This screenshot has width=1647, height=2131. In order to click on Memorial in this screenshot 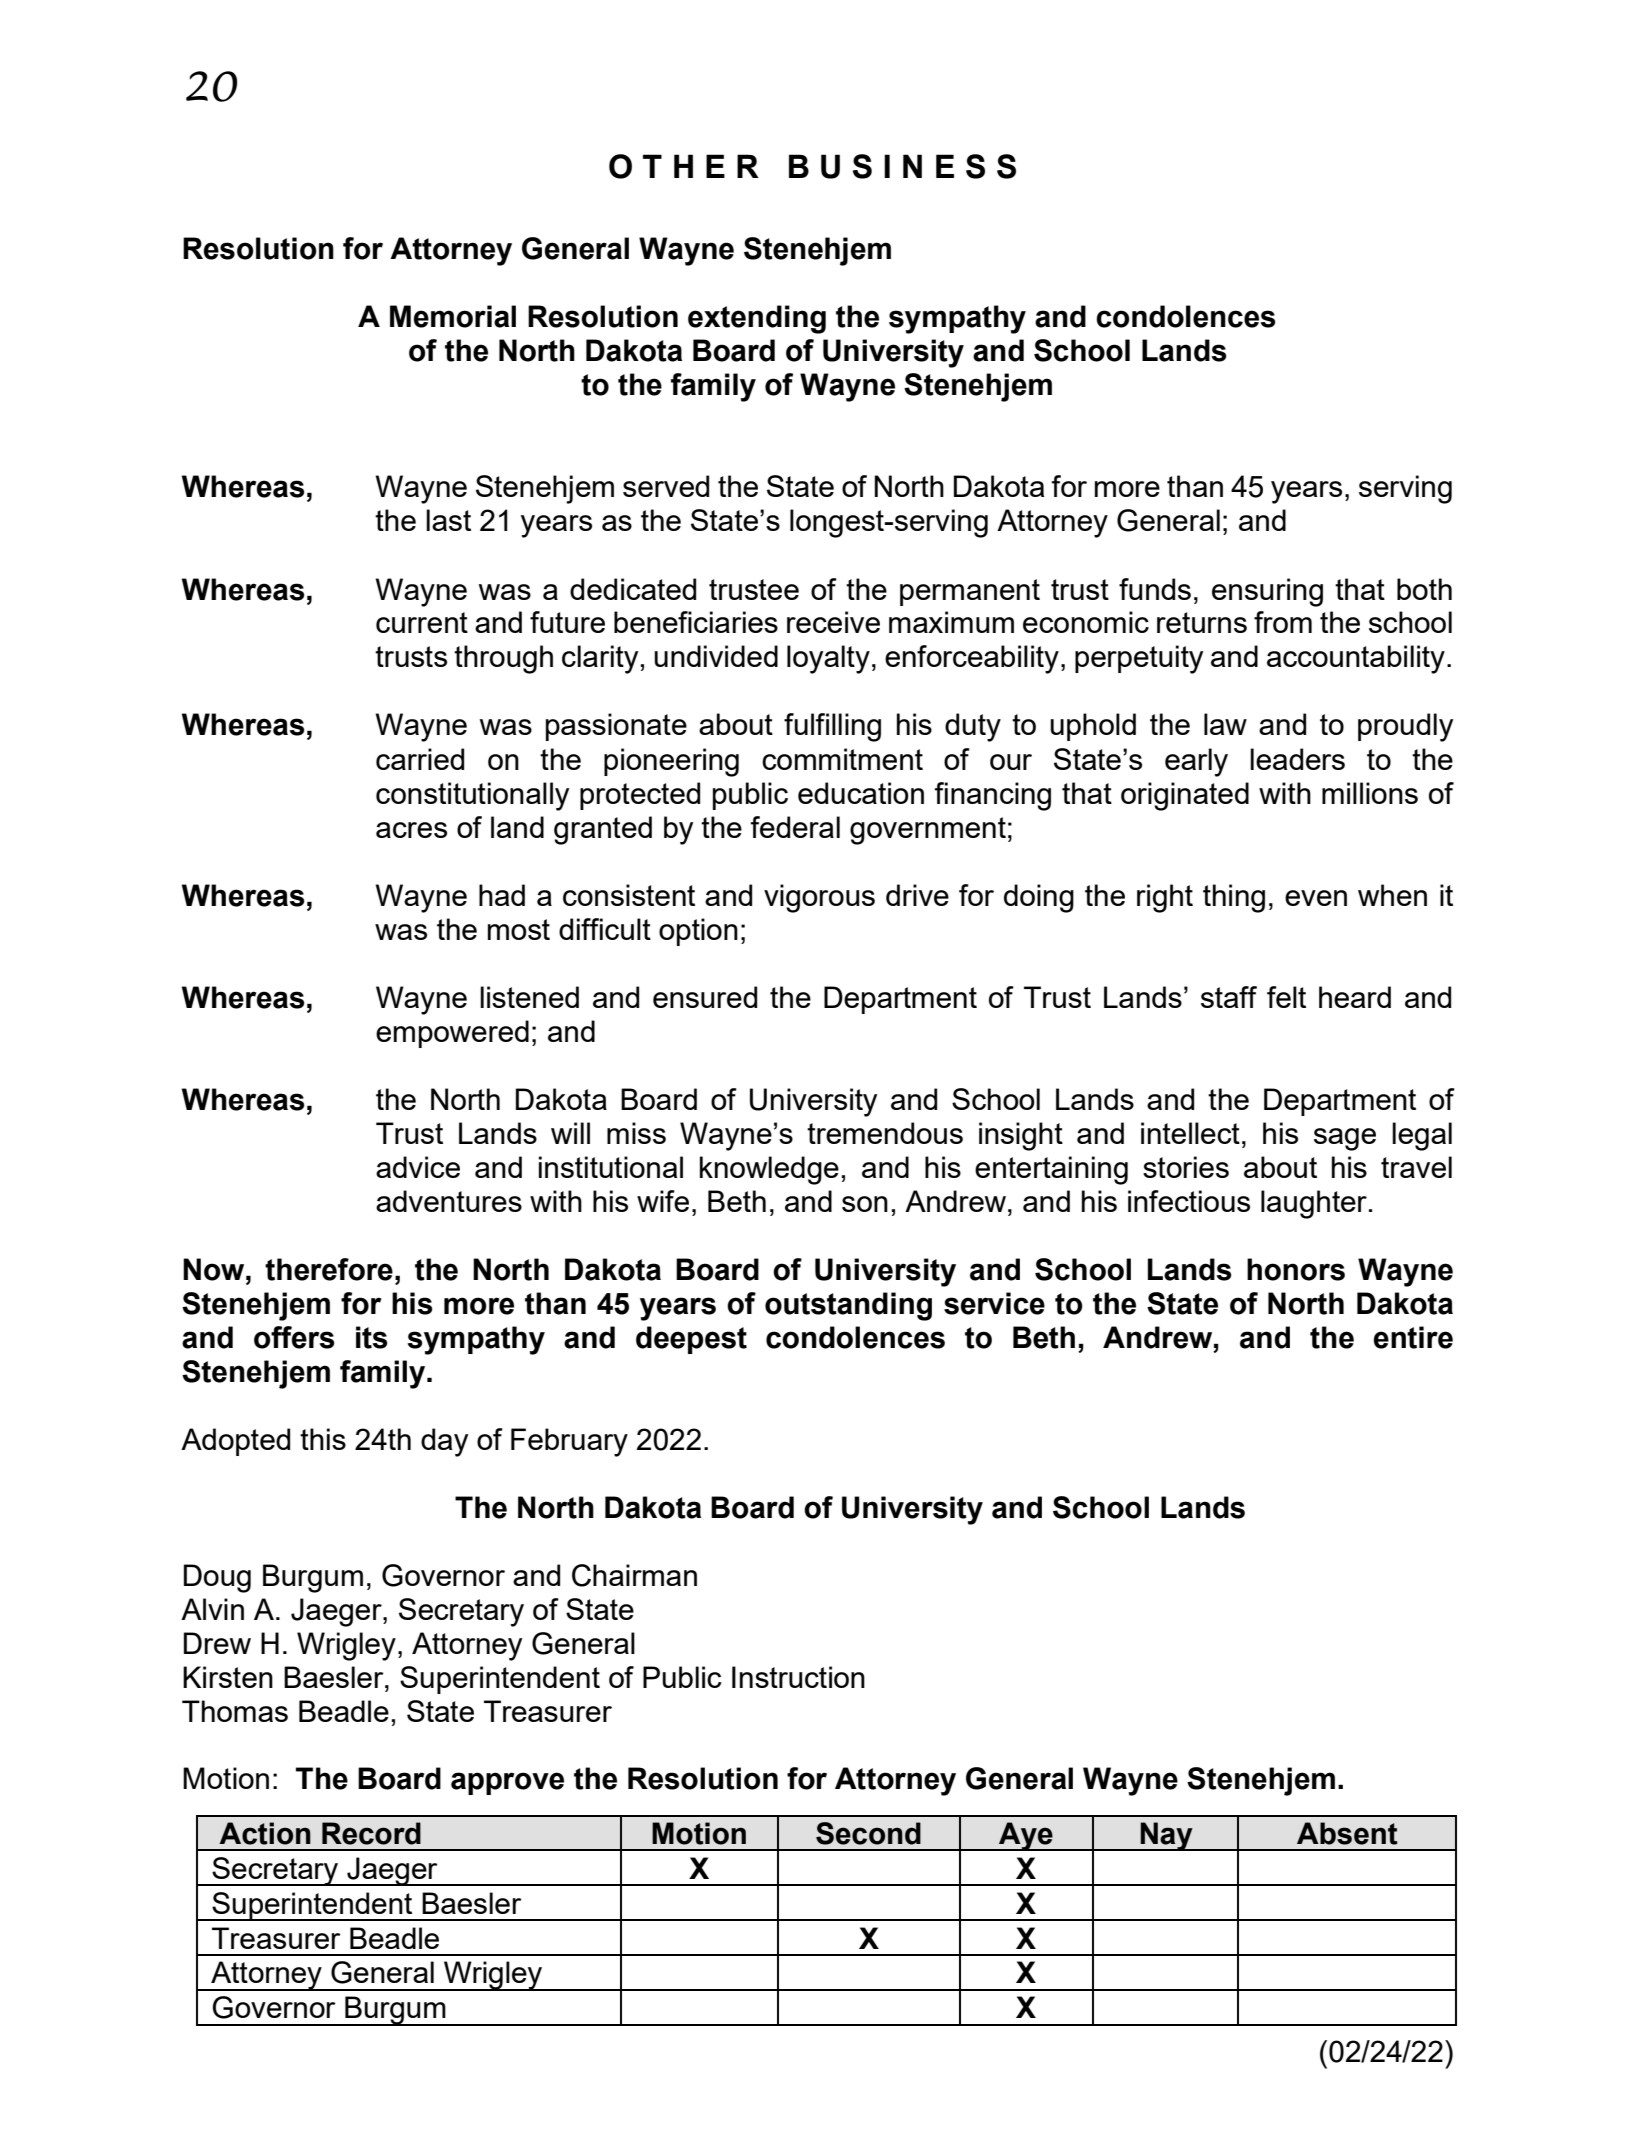, I will do `click(453, 316)`.
